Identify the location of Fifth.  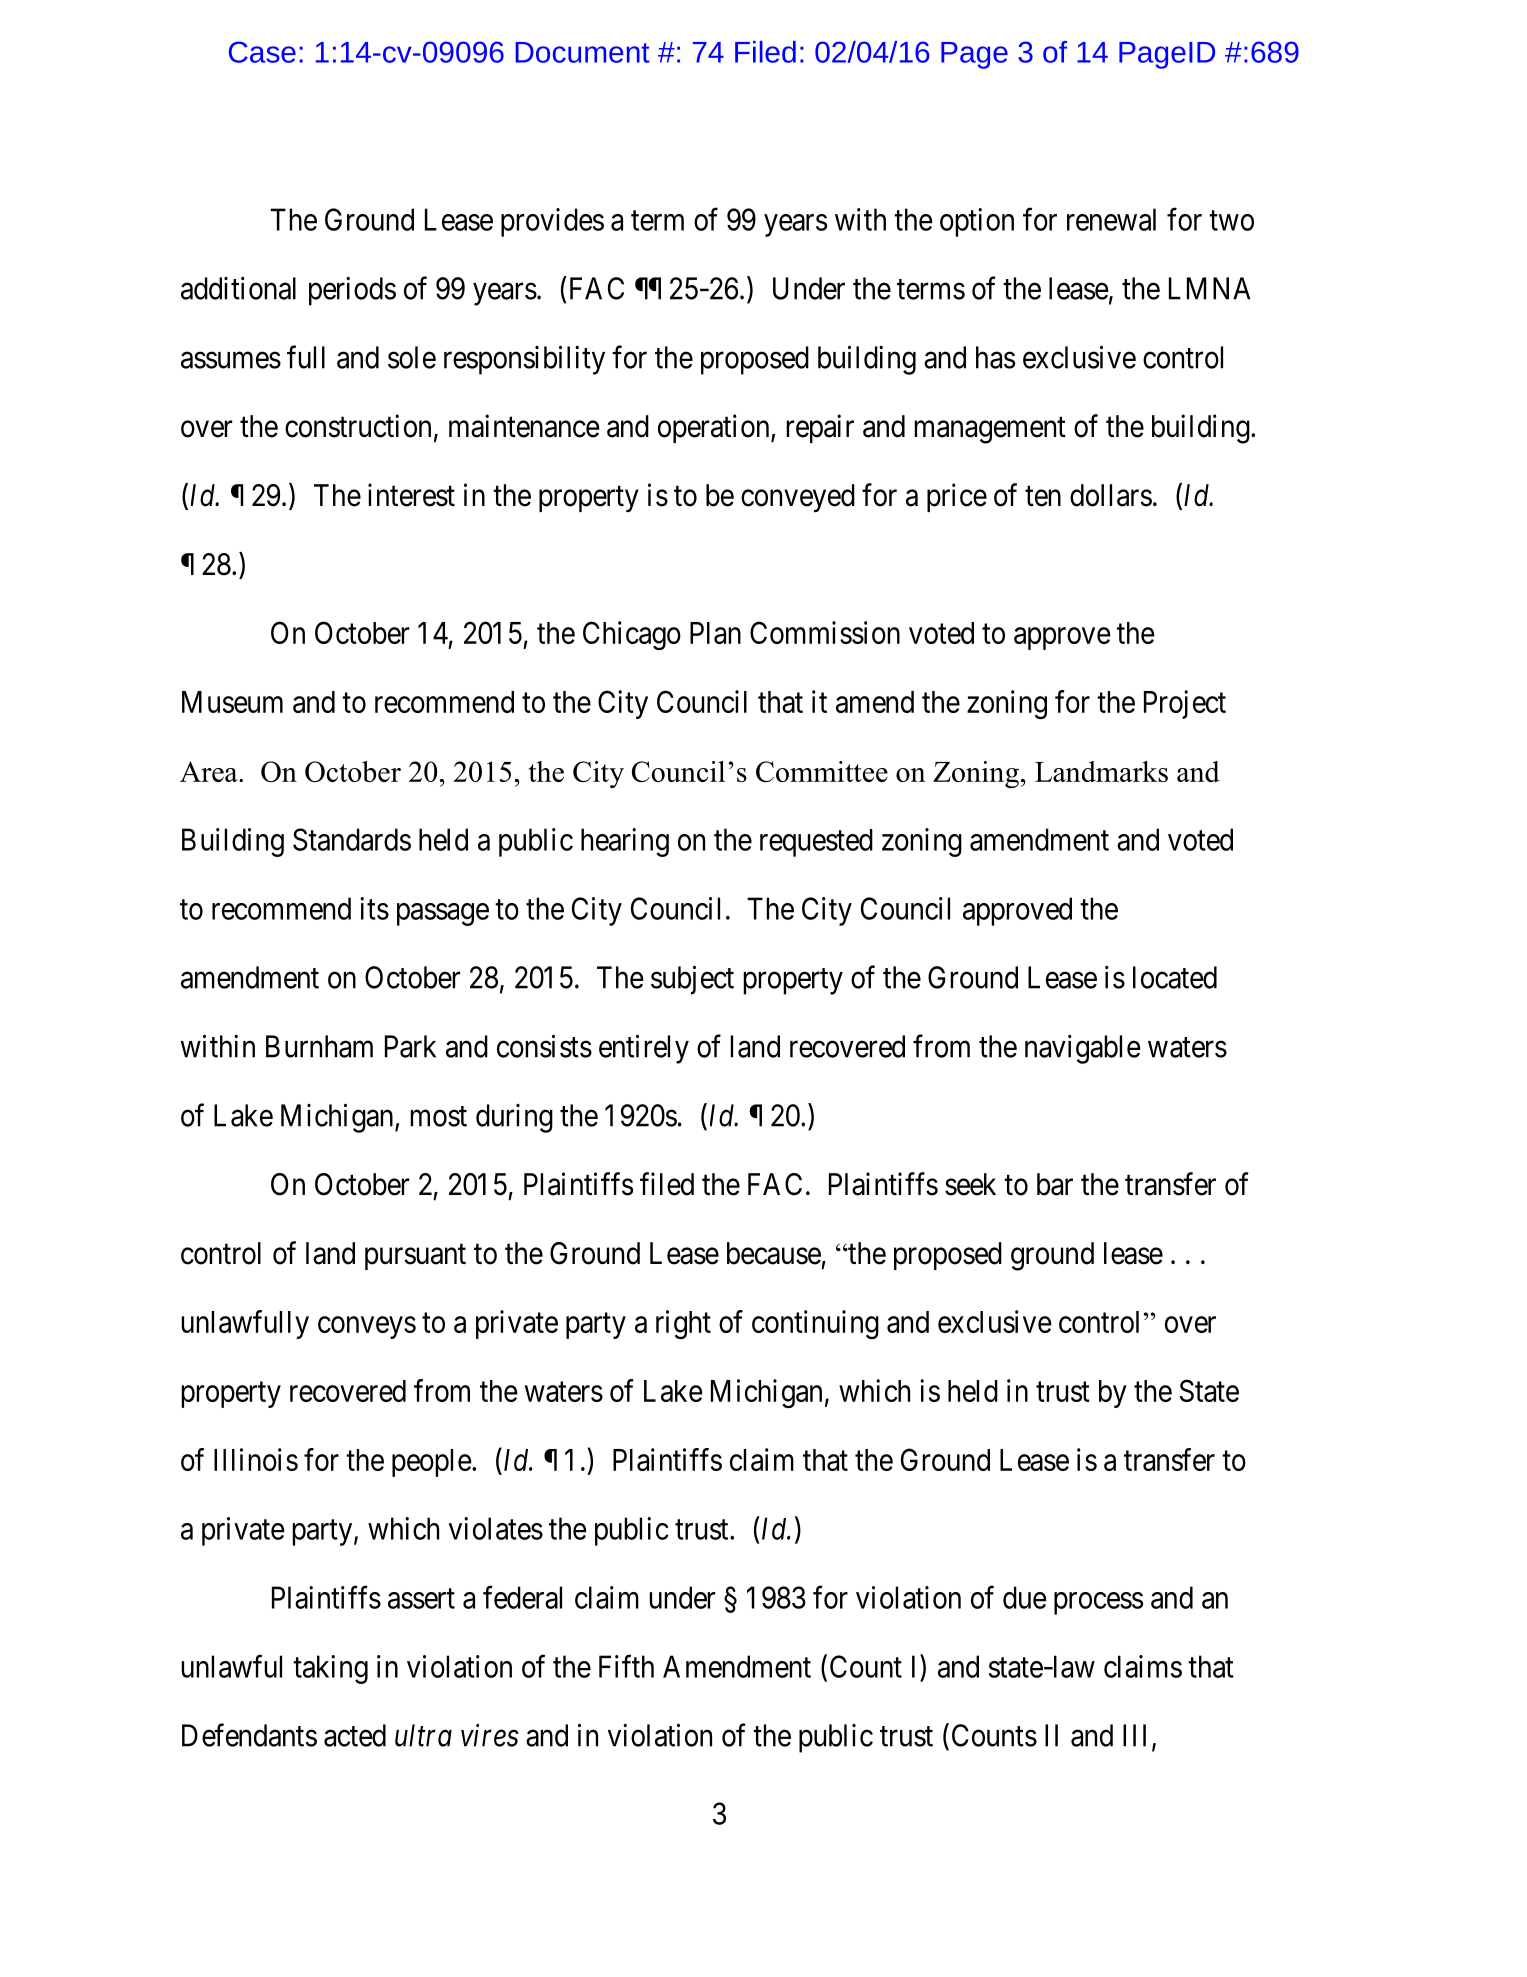
(626, 1666).
